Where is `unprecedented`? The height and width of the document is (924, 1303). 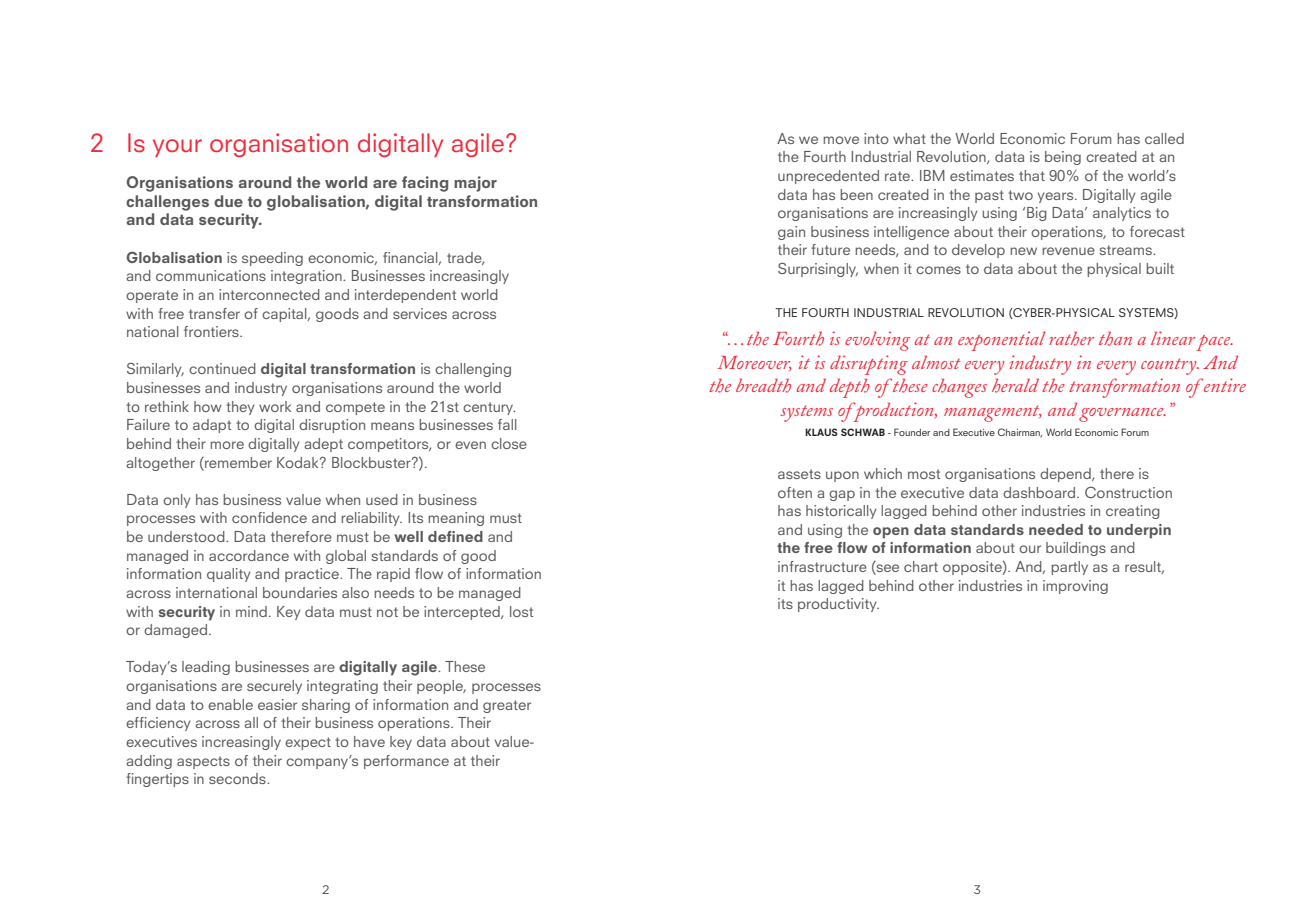 unprecedented is located at coordinates (828, 177).
